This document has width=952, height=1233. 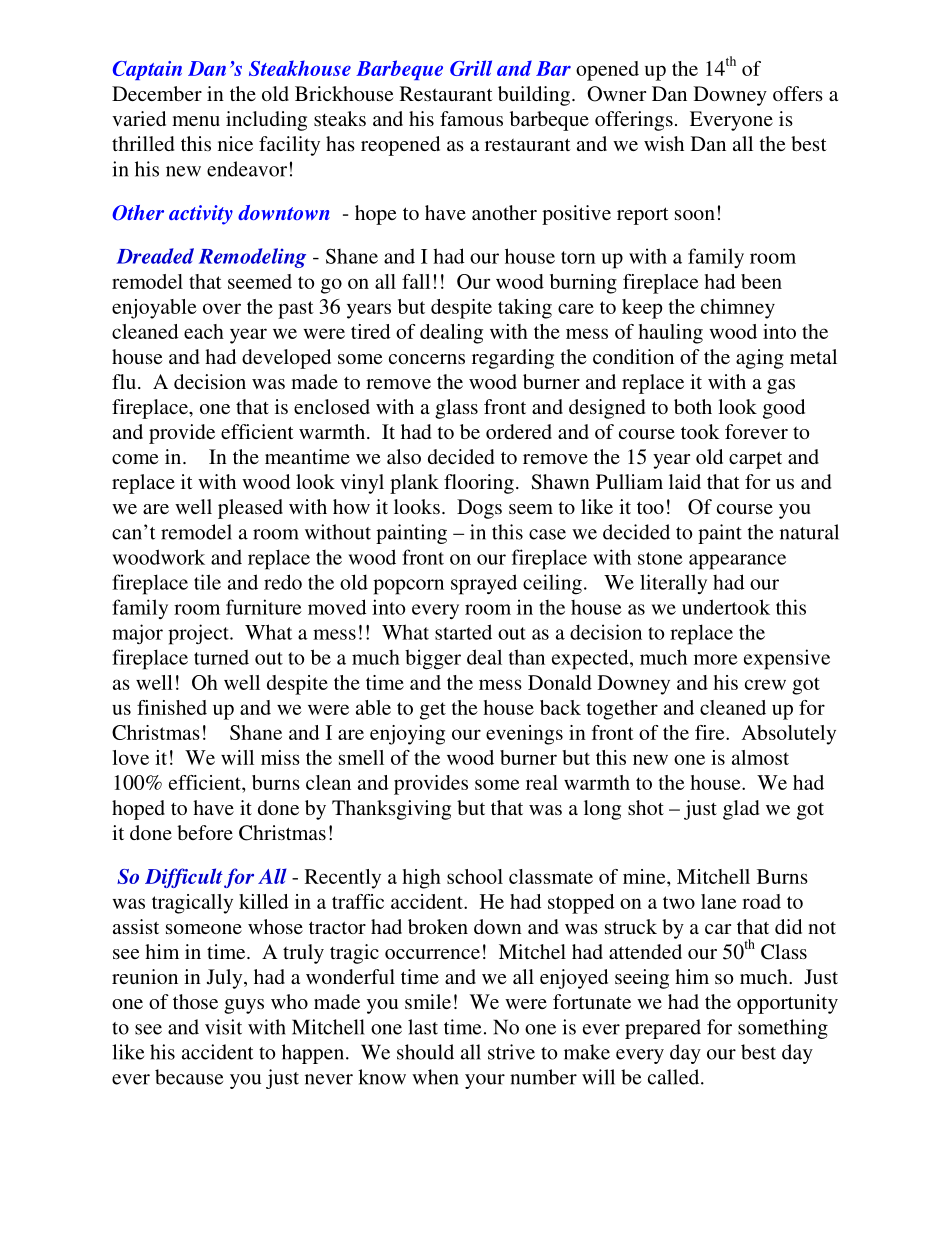 What do you see at coordinates (484, 584) in the document?
I see `sprayed` at bounding box center [484, 584].
